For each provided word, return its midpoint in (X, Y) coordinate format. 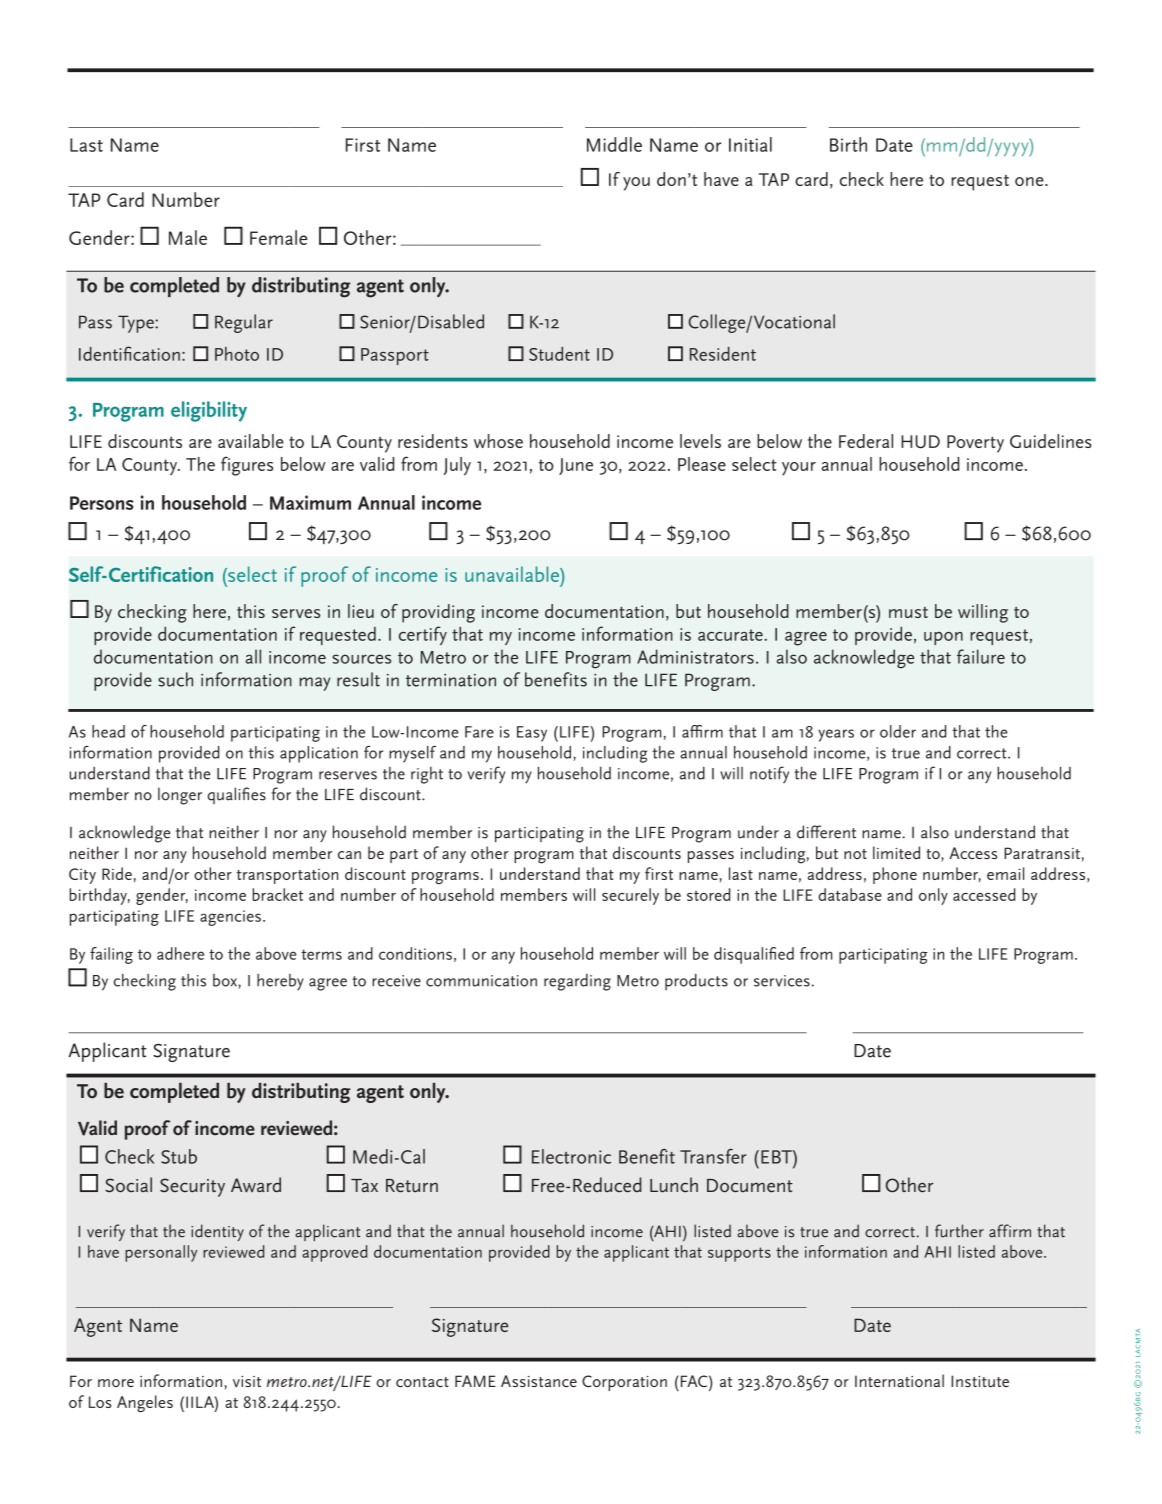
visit (247, 1381)
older (898, 731)
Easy (532, 734)
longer (180, 796)
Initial (750, 144)
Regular (244, 323)
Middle (614, 144)
